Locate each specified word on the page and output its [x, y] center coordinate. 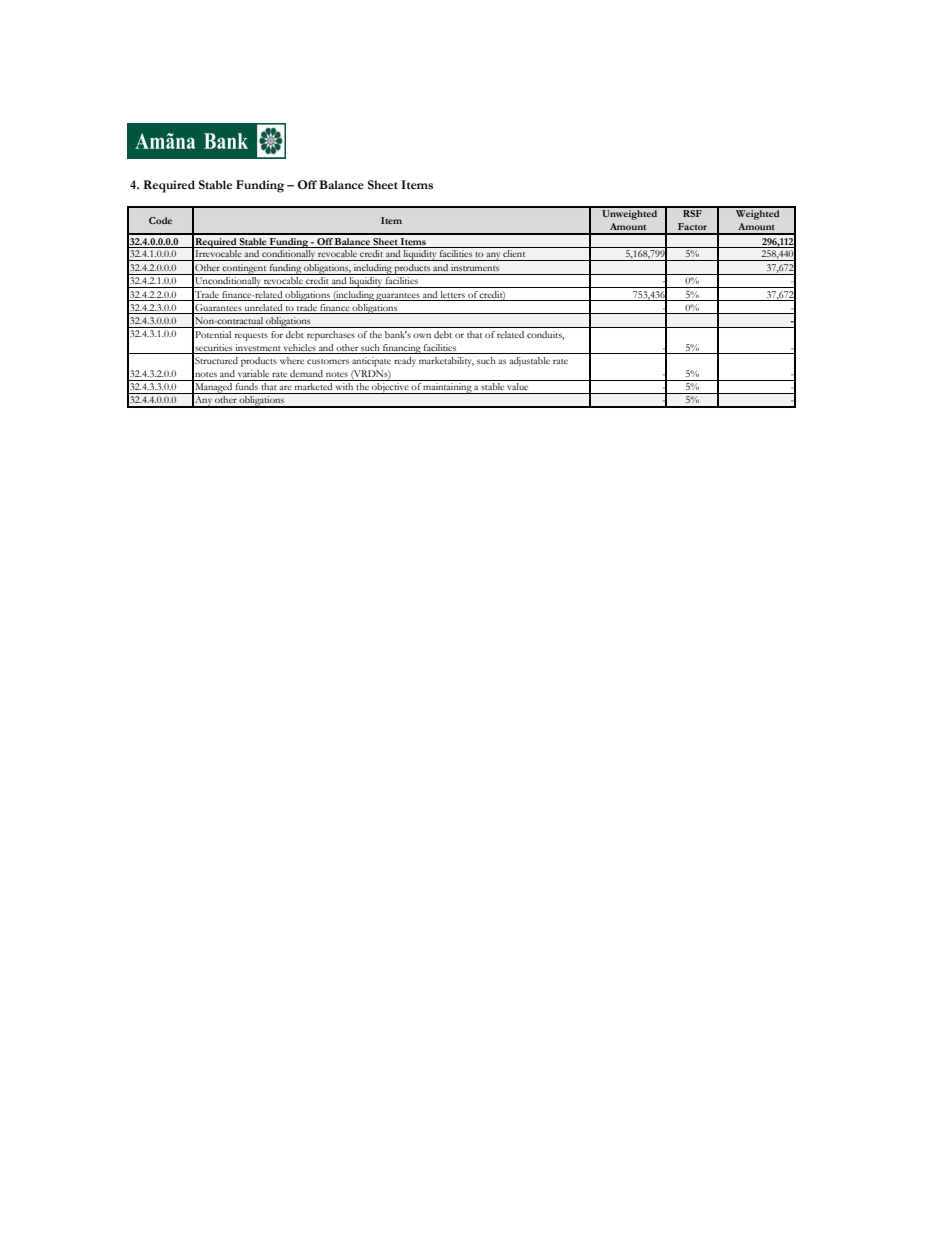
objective [390, 388]
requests [251, 337]
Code [160, 220]
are [285, 387]
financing [402, 349]
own [422, 335]
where [292, 360]
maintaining [447, 388]
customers [328, 361]
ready [405, 362]
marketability [446, 362]
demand [306, 373]
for [277, 334]
